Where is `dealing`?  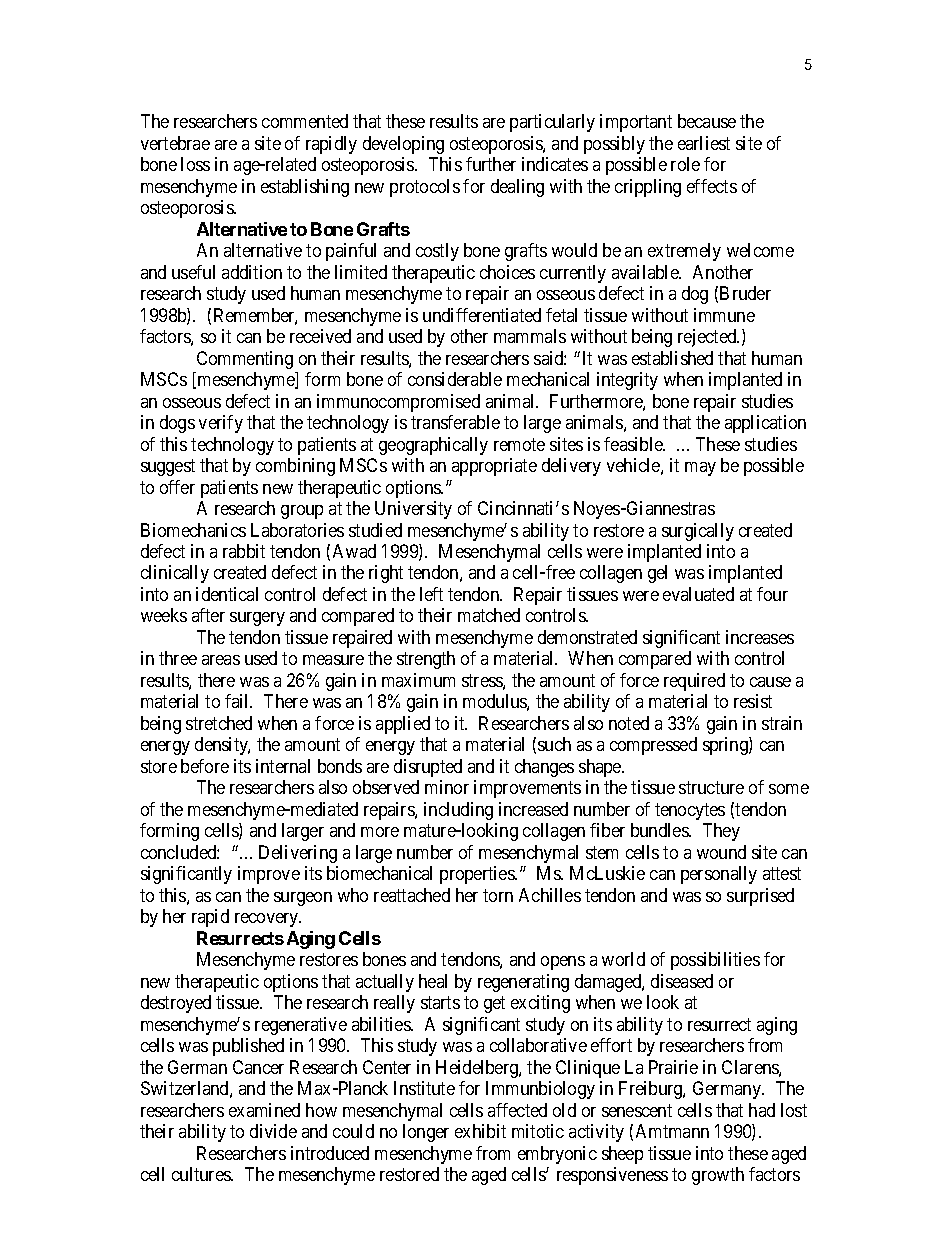 dealing is located at coordinates (517, 188).
